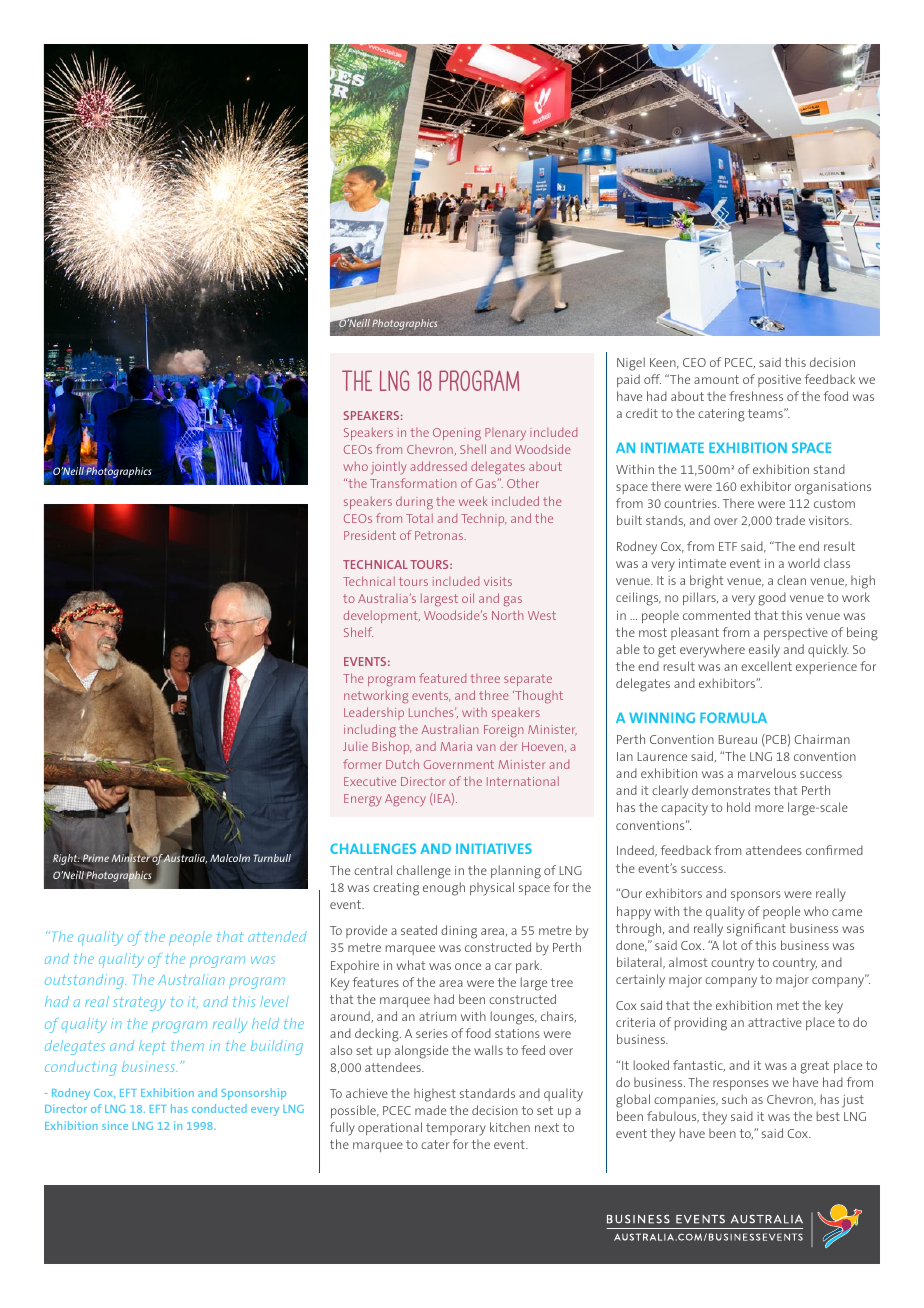 This screenshot has width=924, height=1308. Describe the element at coordinates (486, 747) in the screenshot. I see `van` at that location.
